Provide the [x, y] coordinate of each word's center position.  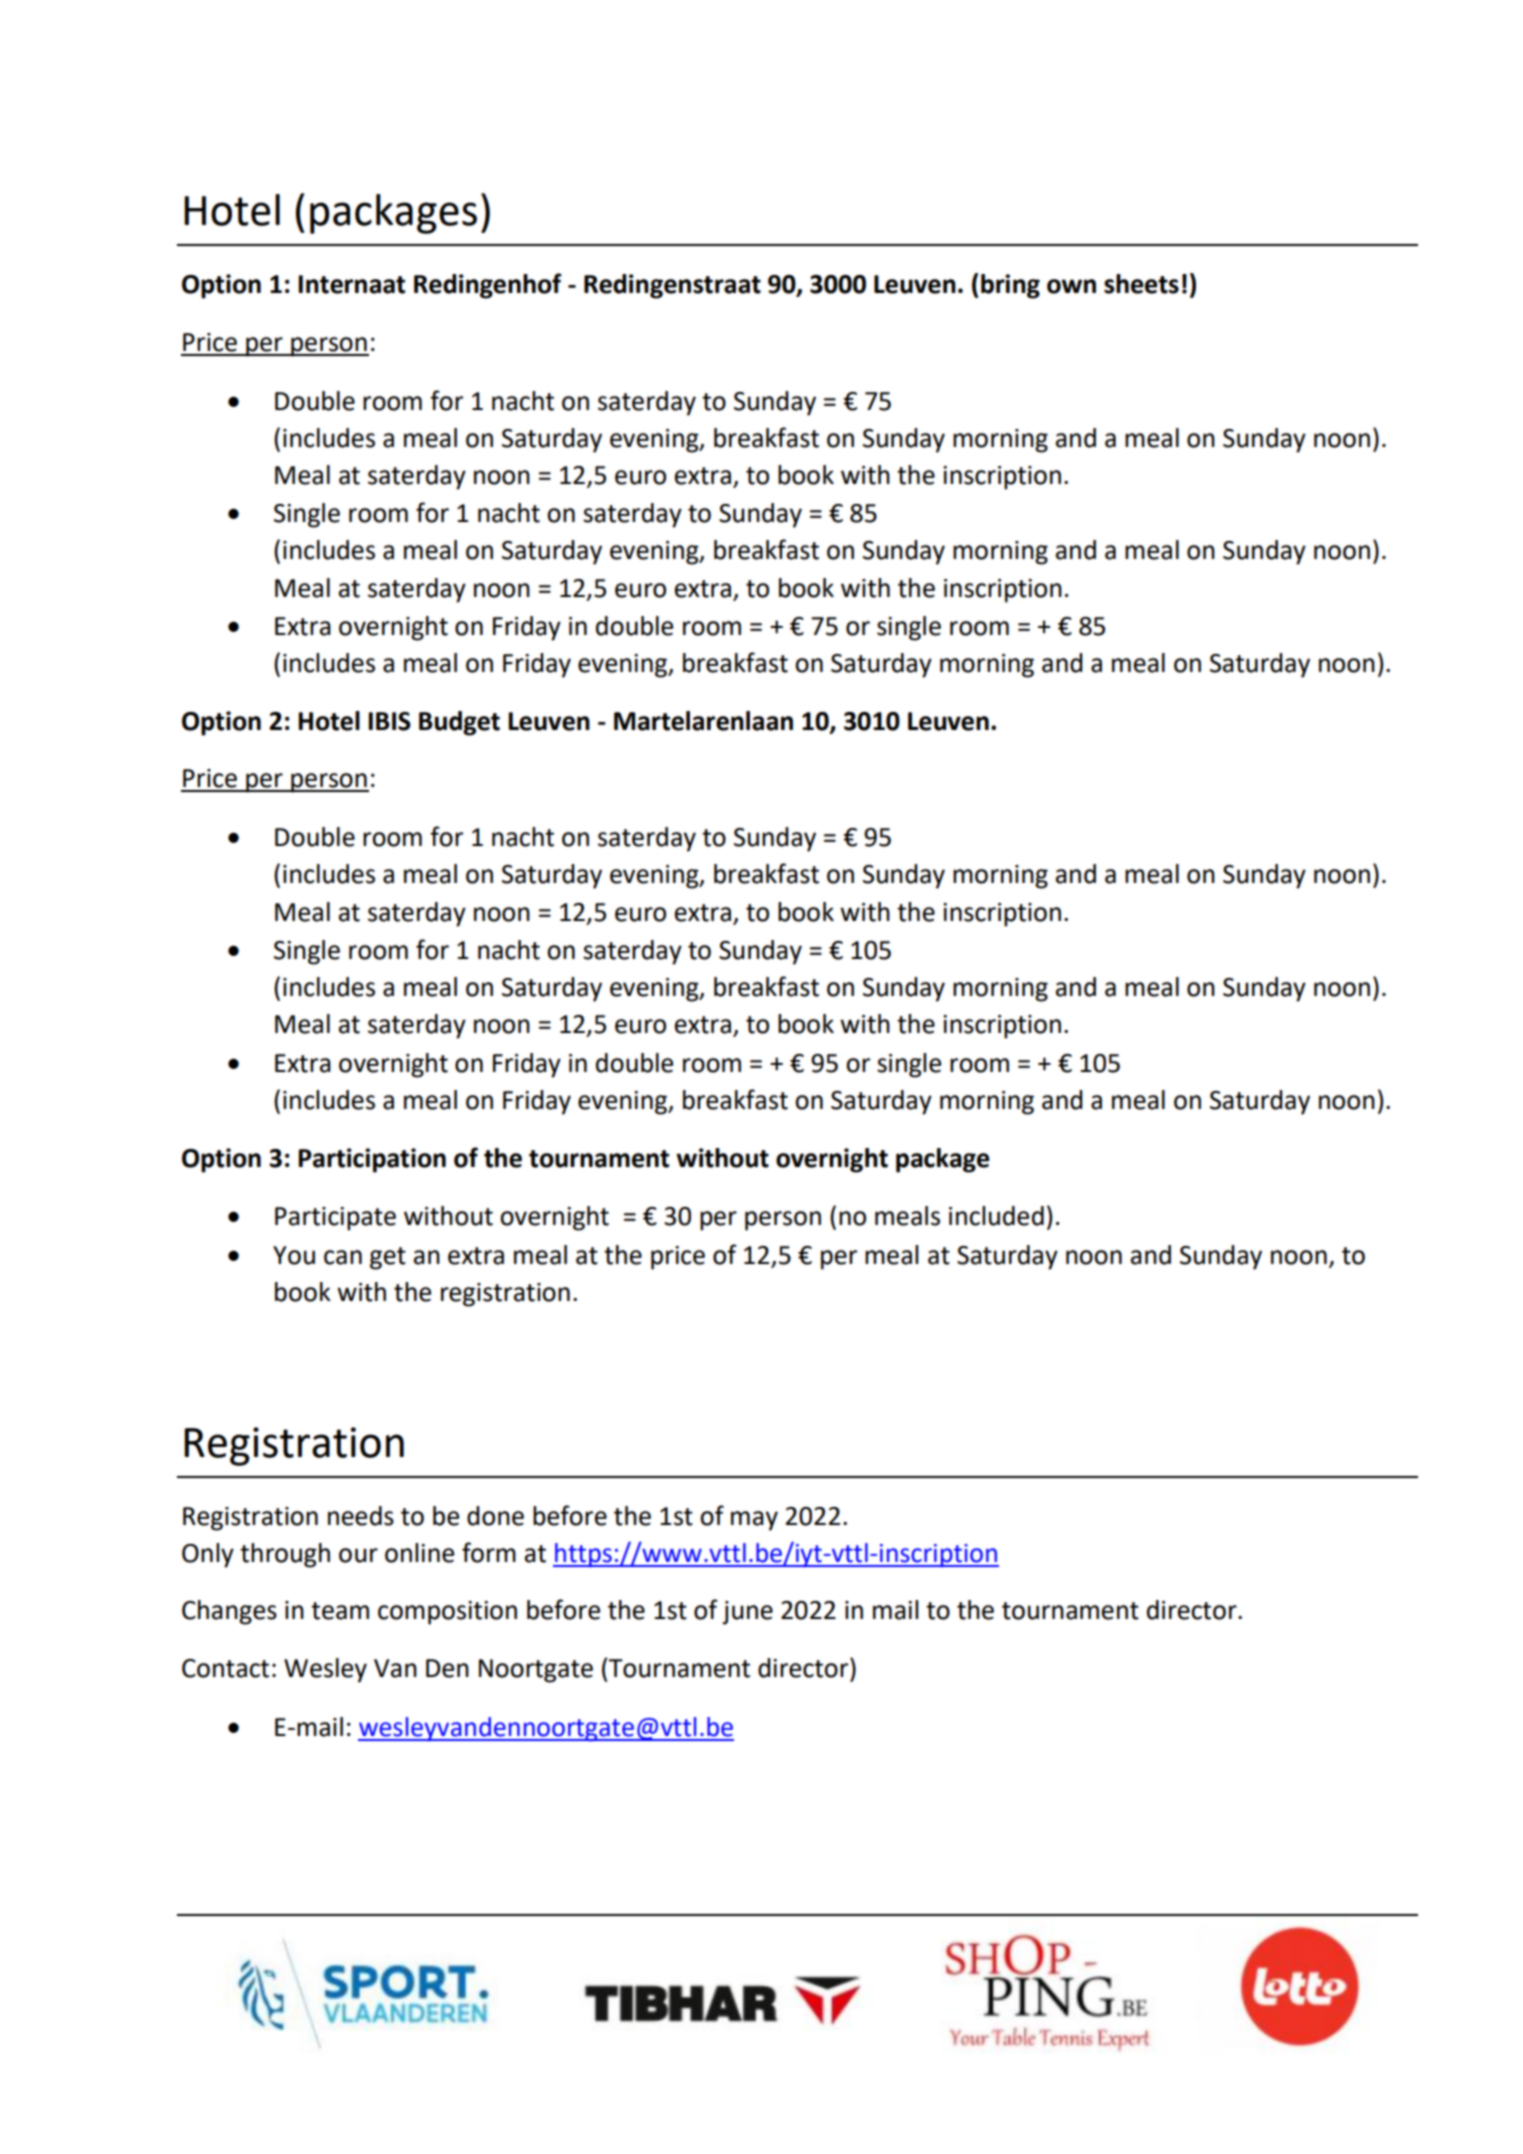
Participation [372, 1160]
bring [1010, 286]
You [294, 1255]
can [343, 1257]
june [747, 1613]
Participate [335, 1219]
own [1071, 286]
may [754, 1521]
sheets [1141, 284]
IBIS [390, 721]
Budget [459, 723]
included [996, 1216]
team [340, 1611]
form [489, 1552]
